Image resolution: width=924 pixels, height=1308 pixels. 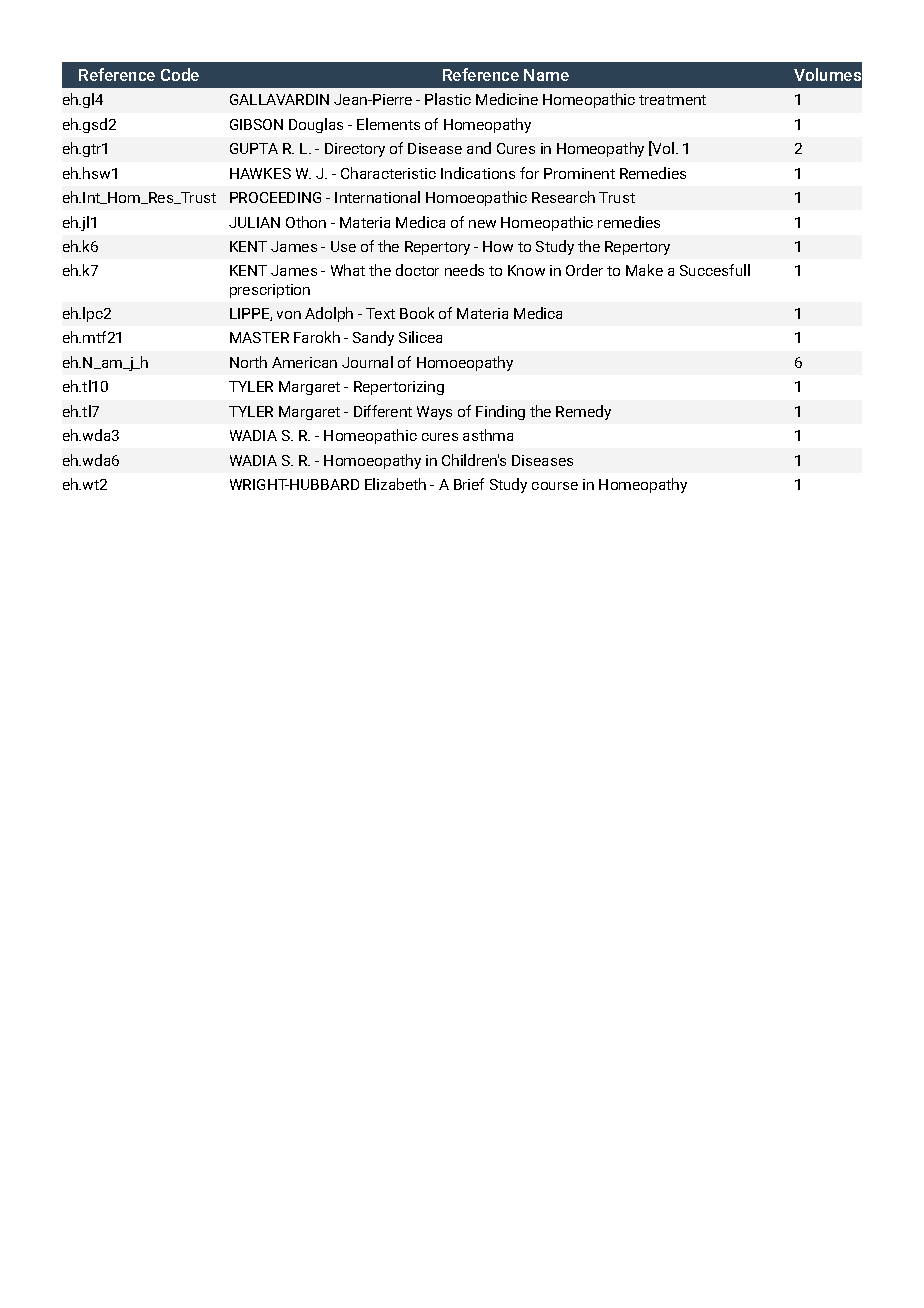 What do you see at coordinates (715, 270) in the document?
I see `Succesfull` at bounding box center [715, 270].
